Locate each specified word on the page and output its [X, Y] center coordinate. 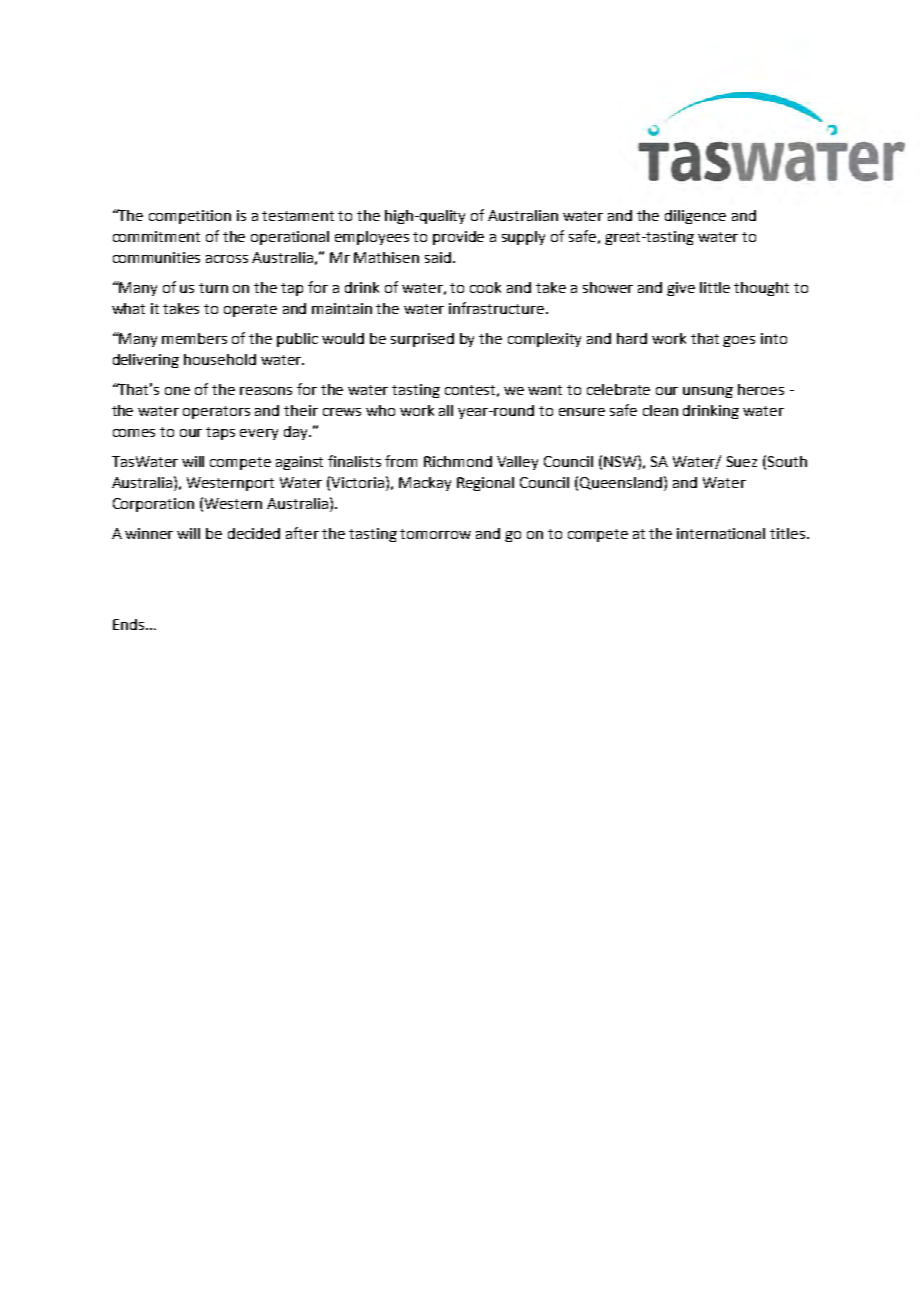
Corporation [153, 505]
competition [190, 217]
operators [216, 412]
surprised [422, 340]
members [194, 338]
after [302, 533]
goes [739, 341]
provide [458, 238]
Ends [128, 624]
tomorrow [435, 534]
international [721, 533]
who [380, 410]
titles [787, 533]
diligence [695, 217]
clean [660, 410]
